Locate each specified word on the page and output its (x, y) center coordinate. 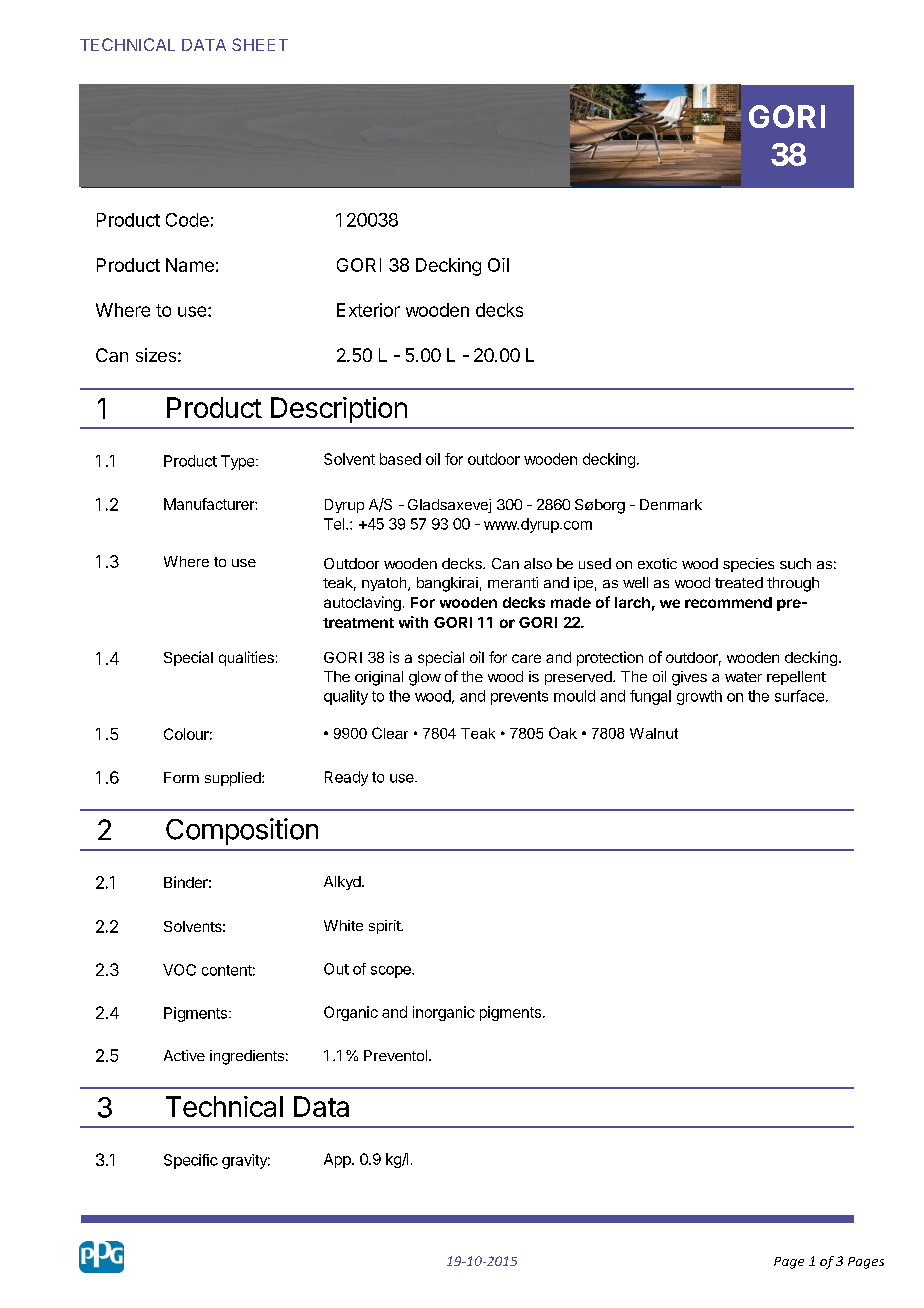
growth (699, 697)
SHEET (260, 44)
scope (392, 972)
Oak (563, 733)
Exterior (368, 310)
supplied (234, 779)
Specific (191, 1161)
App (338, 1160)
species (748, 565)
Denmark (671, 504)
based (400, 459)
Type (239, 462)
